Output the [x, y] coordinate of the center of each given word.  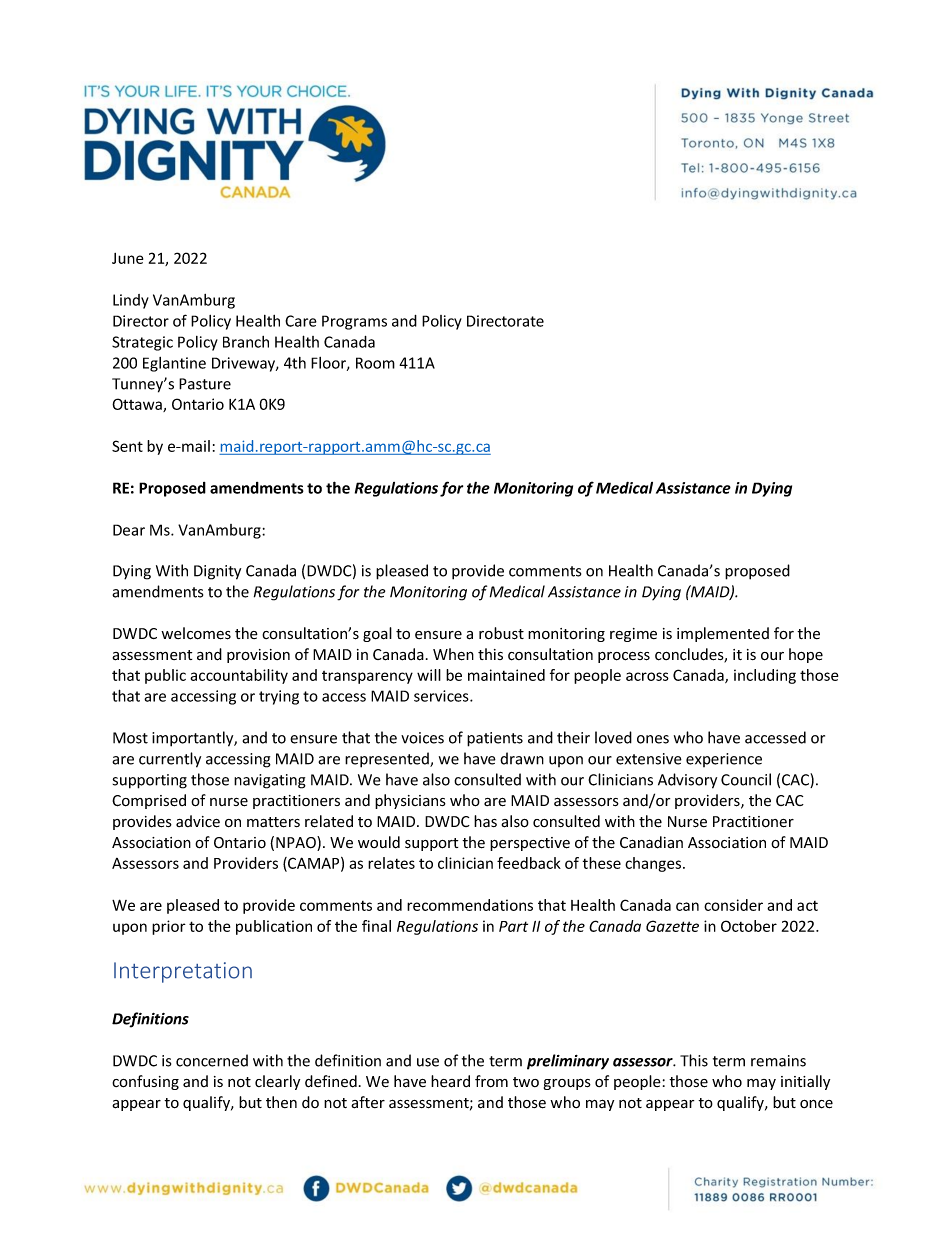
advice [198, 821]
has [485, 821]
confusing [145, 1082]
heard [450, 1081]
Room [375, 363]
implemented [723, 634]
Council [746, 779]
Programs [354, 322]
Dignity [217, 572]
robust [501, 633]
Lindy [131, 301]
